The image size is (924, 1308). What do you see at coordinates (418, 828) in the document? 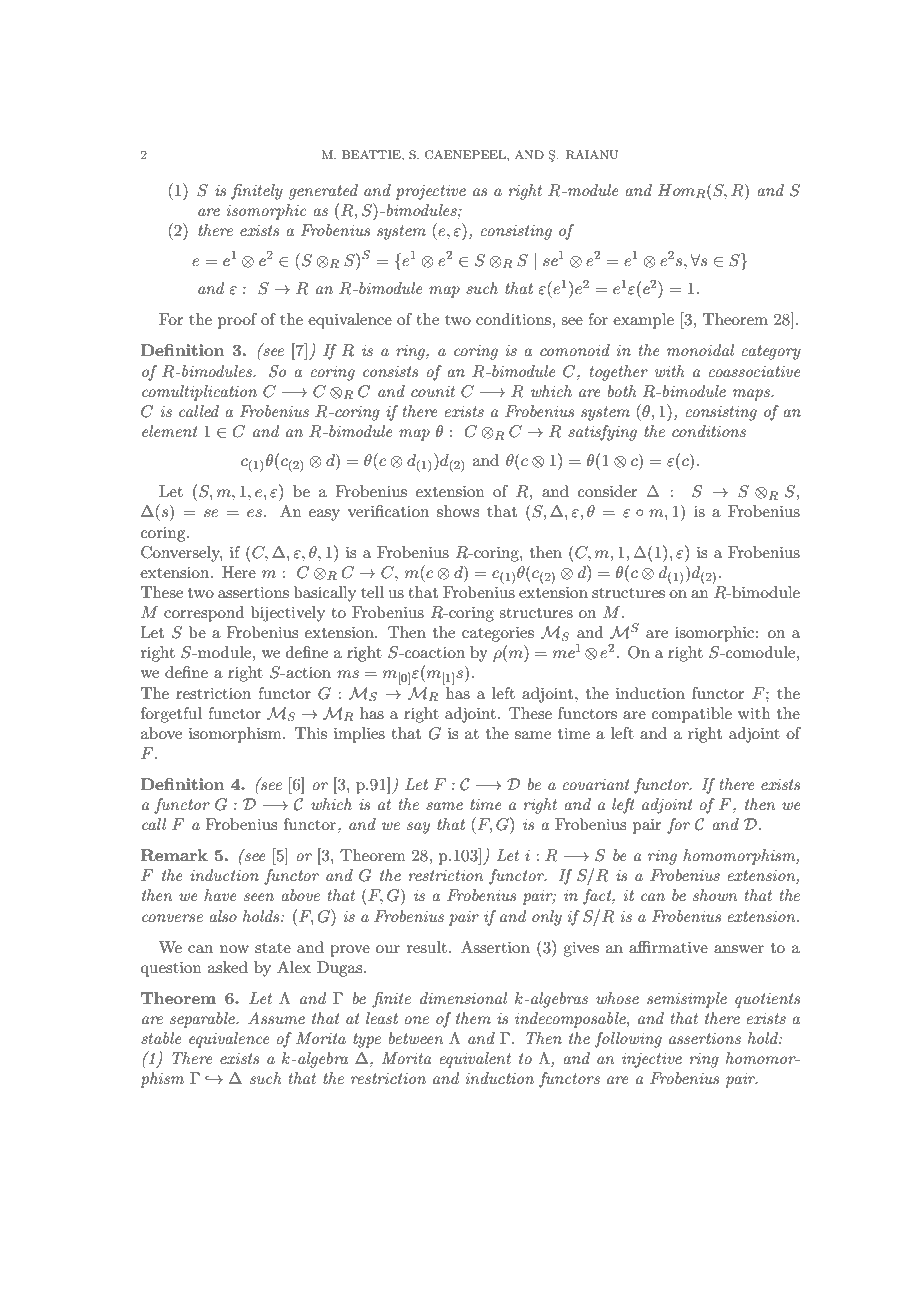
I see `say` at bounding box center [418, 828].
